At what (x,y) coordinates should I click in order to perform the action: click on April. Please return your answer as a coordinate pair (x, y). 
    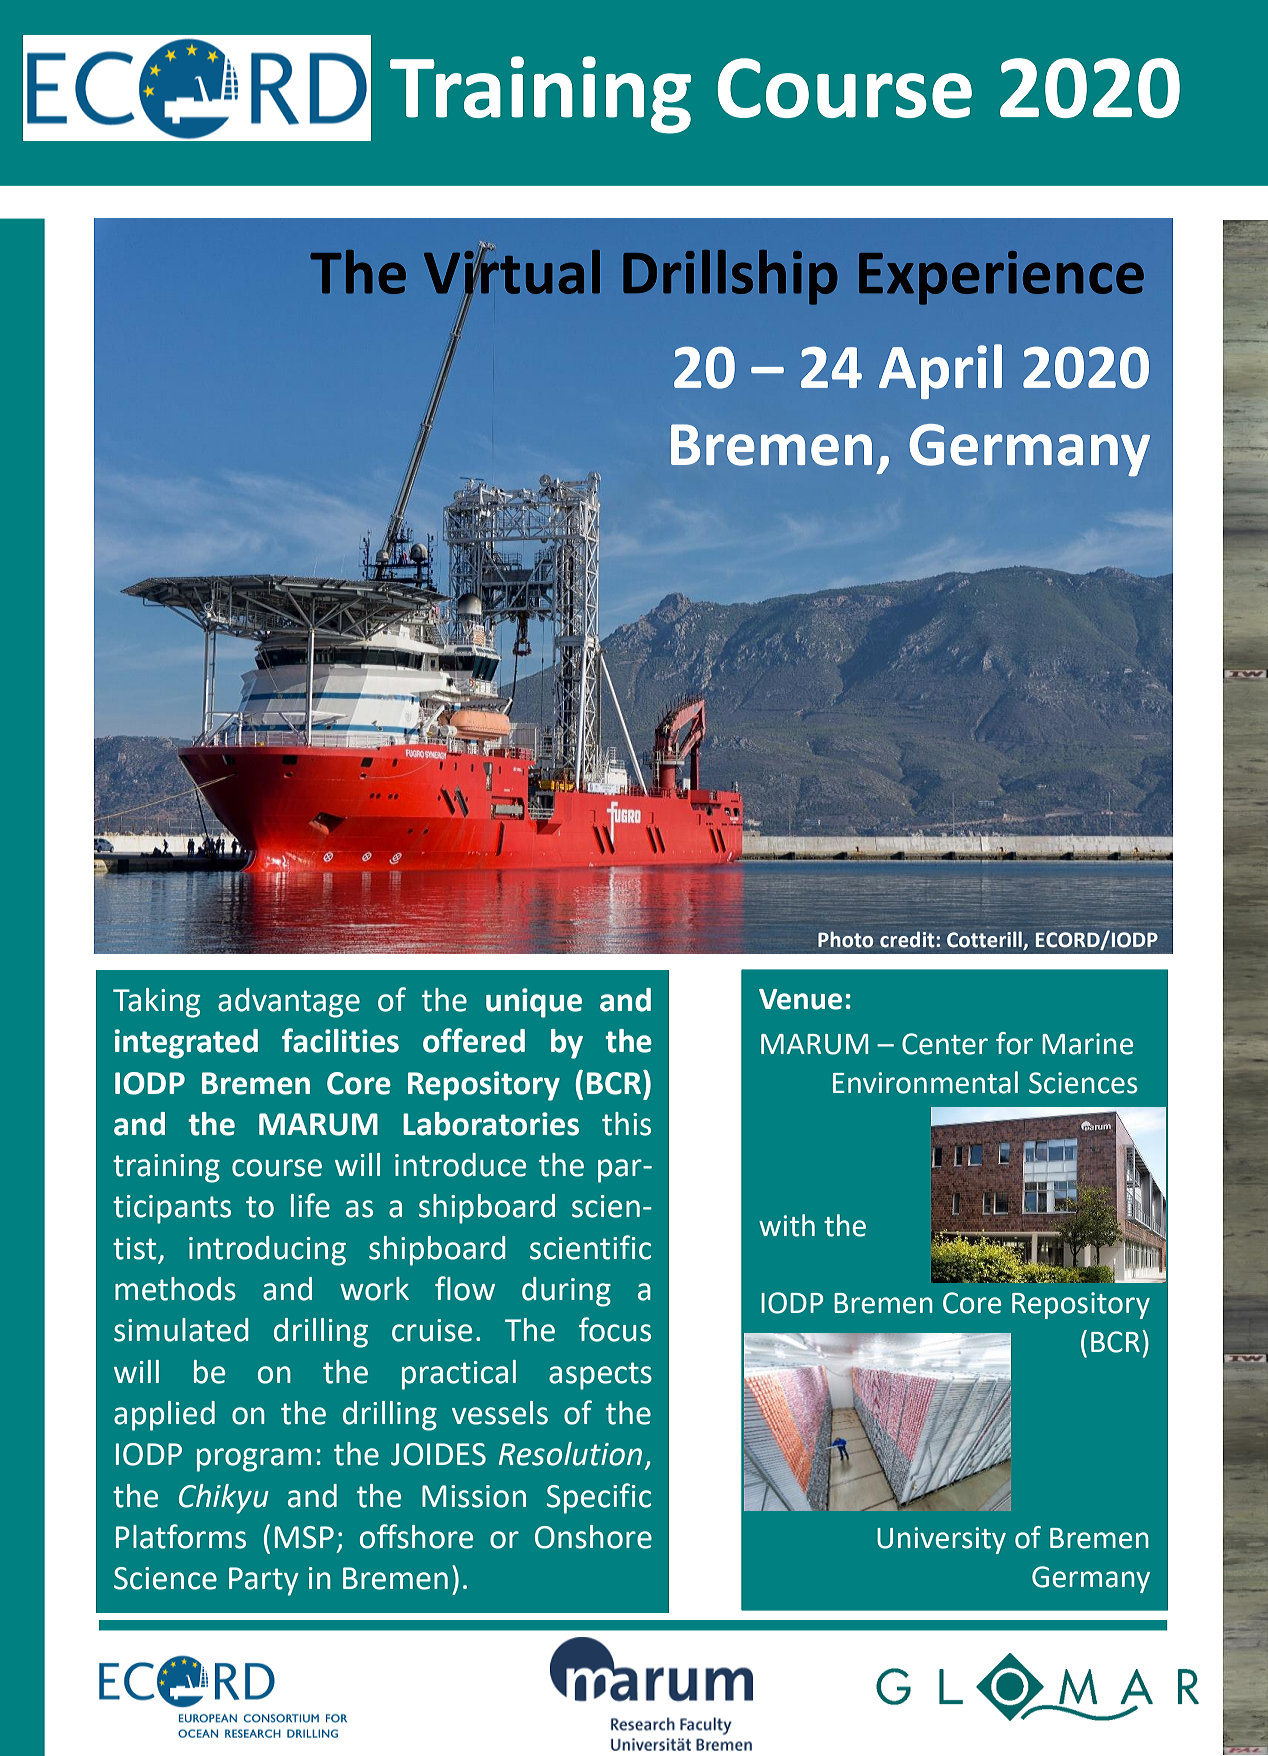
    Looking at the image, I should click on (940, 371).
